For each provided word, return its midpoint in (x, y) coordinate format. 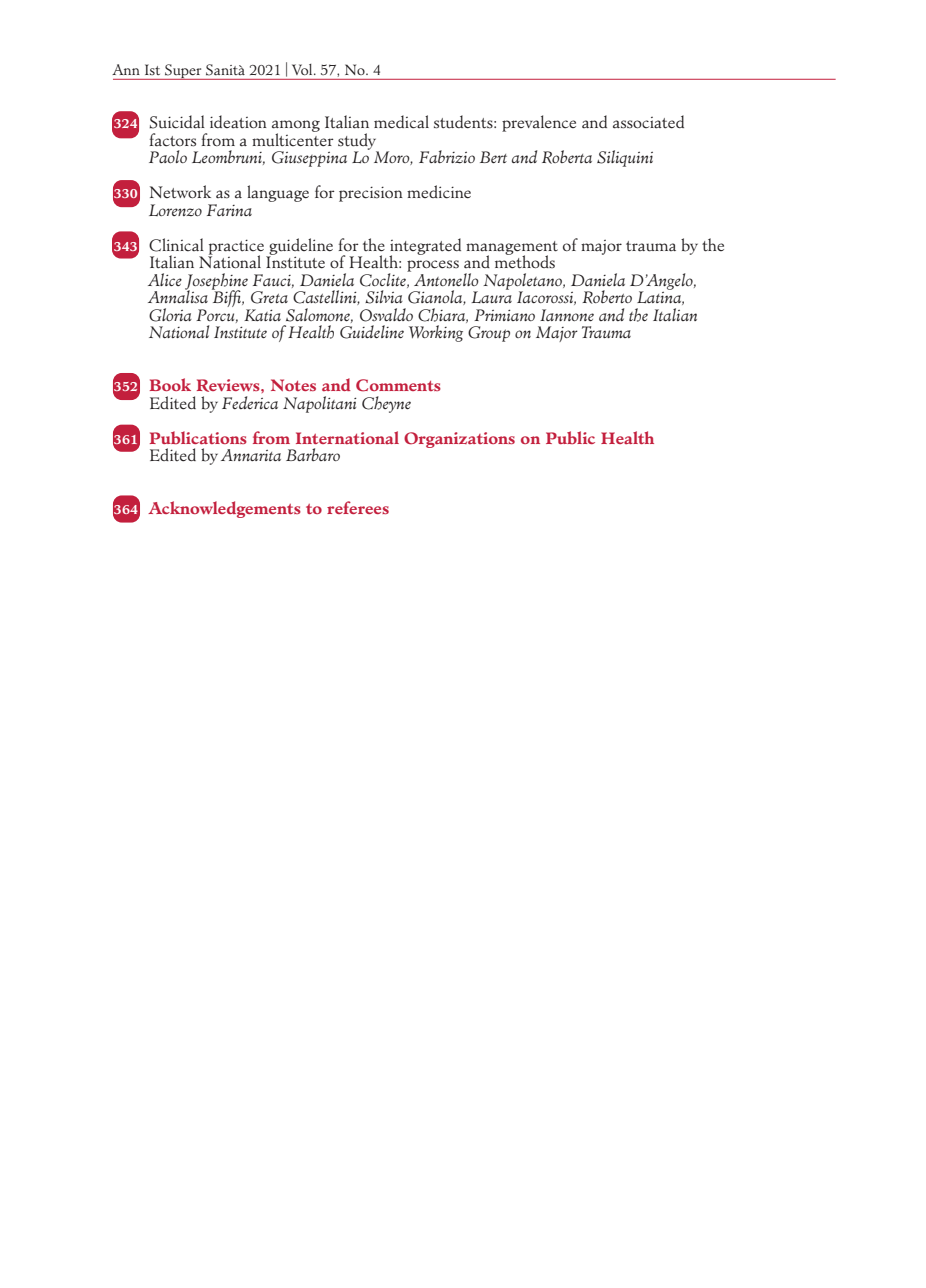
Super (183, 72)
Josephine (216, 282)
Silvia (384, 297)
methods (525, 261)
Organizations (459, 440)
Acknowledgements (224, 509)
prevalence (539, 123)
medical (401, 122)
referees (358, 507)
